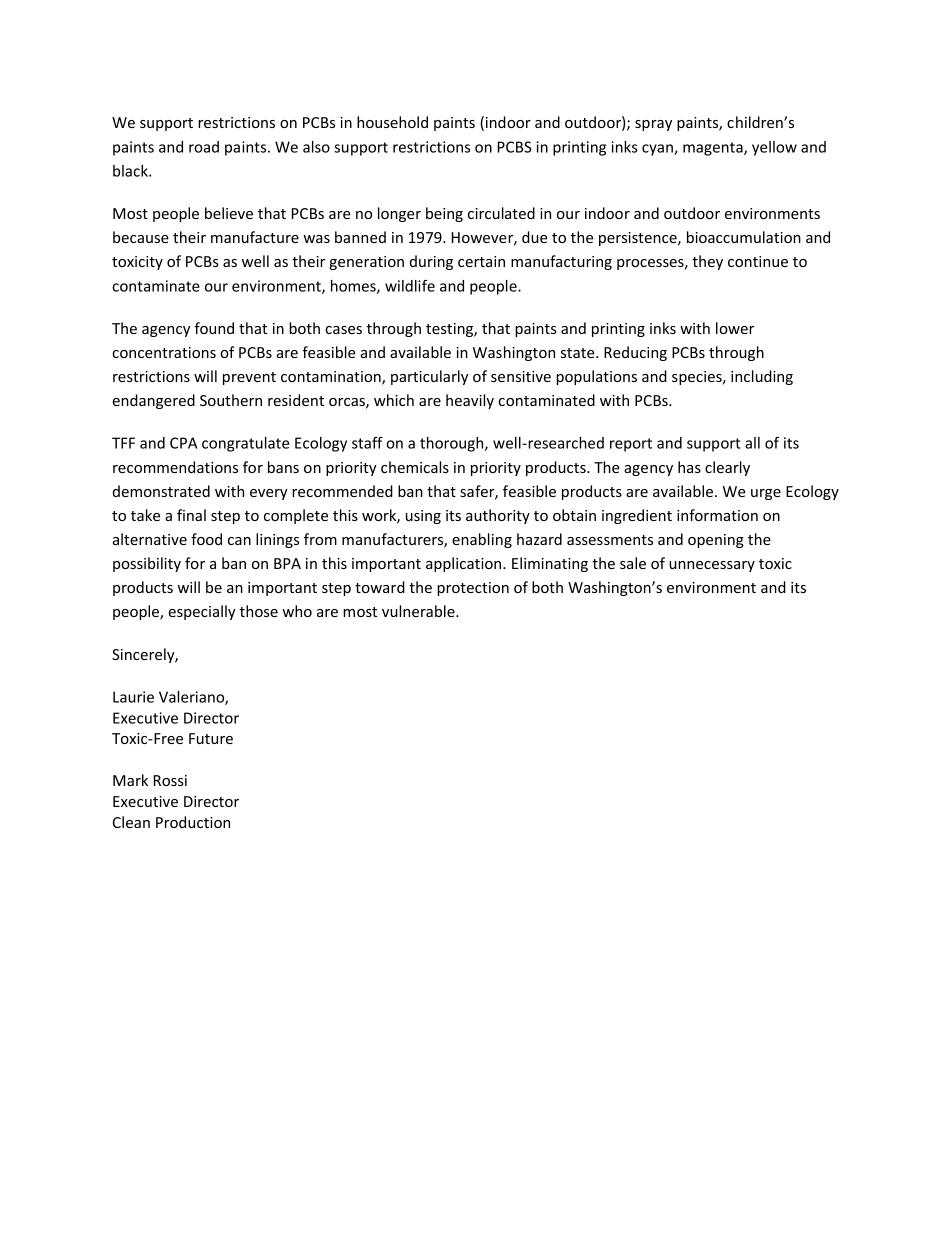 This screenshot has height=1233, width=952. I want to click on found, so click(214, 328).
